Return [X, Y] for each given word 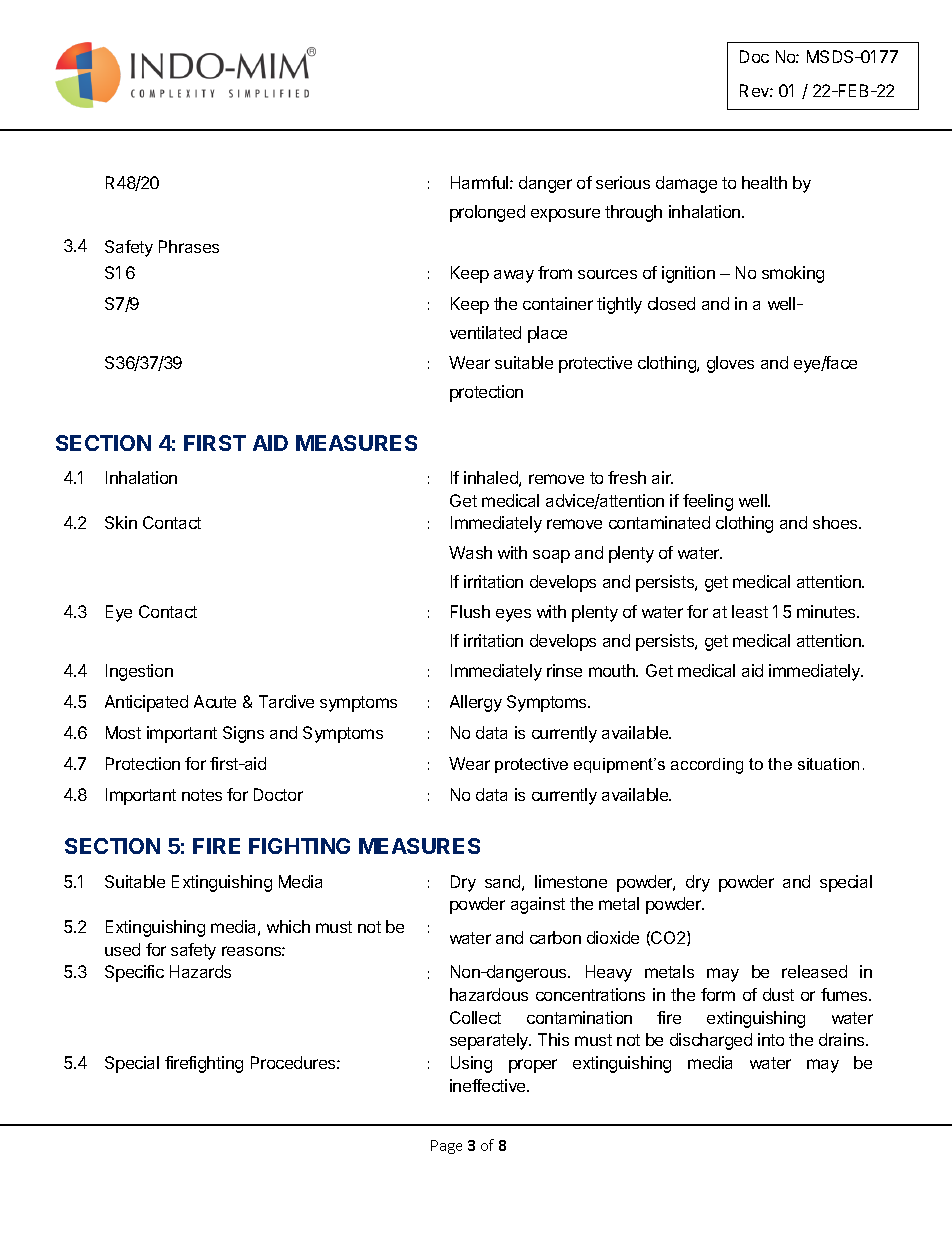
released [814, 971]
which [288, 926]
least [750, 611]
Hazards [200, 971]
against [538, 905]
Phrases [189, 246]
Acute [215, 701]
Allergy [476, 703]
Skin [121, 522]
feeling [708, 502]
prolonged [487, 213]
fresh [627, 477]
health [764, 182]
